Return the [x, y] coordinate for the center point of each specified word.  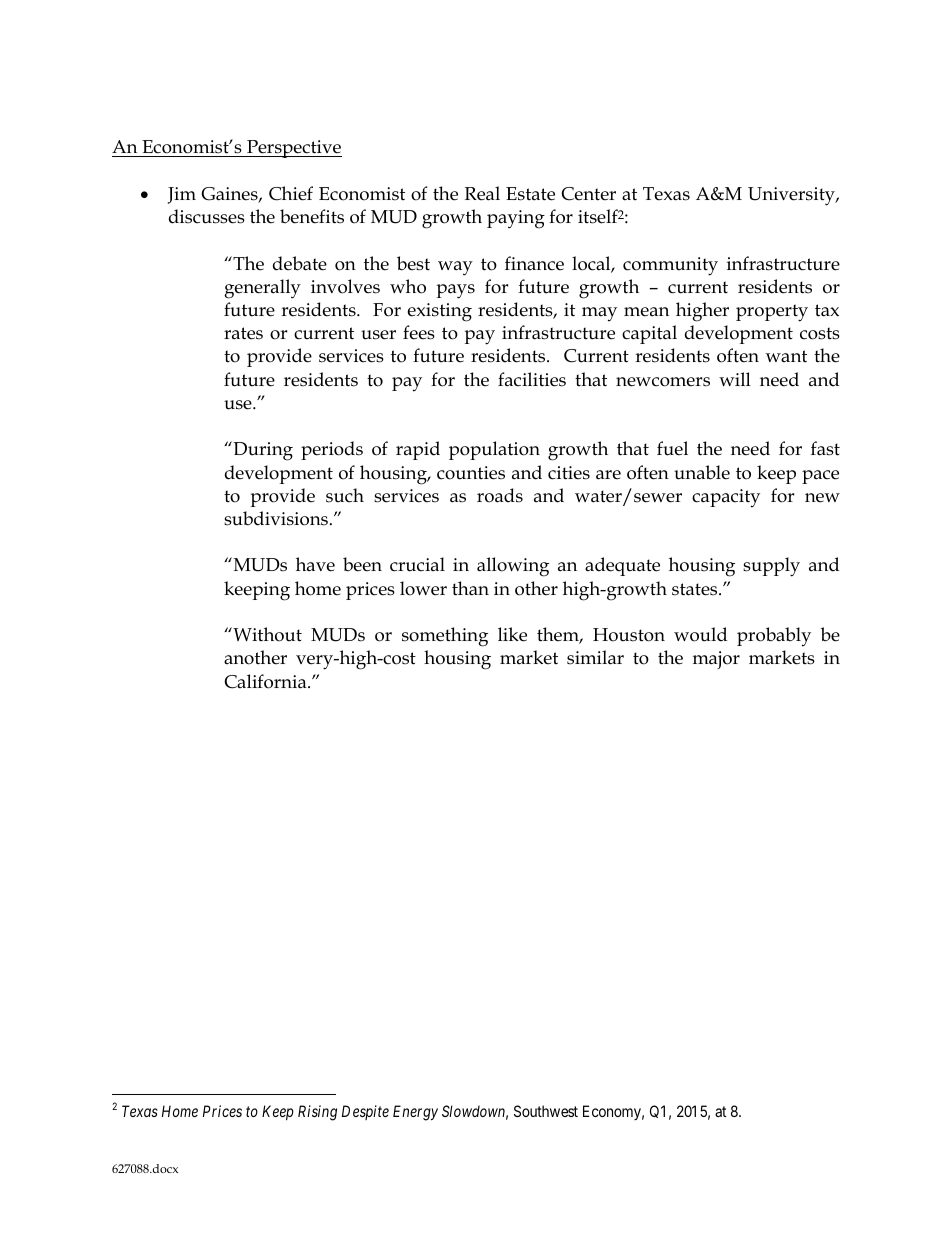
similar [595, 657]
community [670, 266]
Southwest [546, 1111]
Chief [291, 193]
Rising [317, 1113]
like [512, 634]
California [266, 681]
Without [266, 634]
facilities [532, 379]
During [262, 451]
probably [774, 637]
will [735, 379]
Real [482, 193]
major [716, 660]
